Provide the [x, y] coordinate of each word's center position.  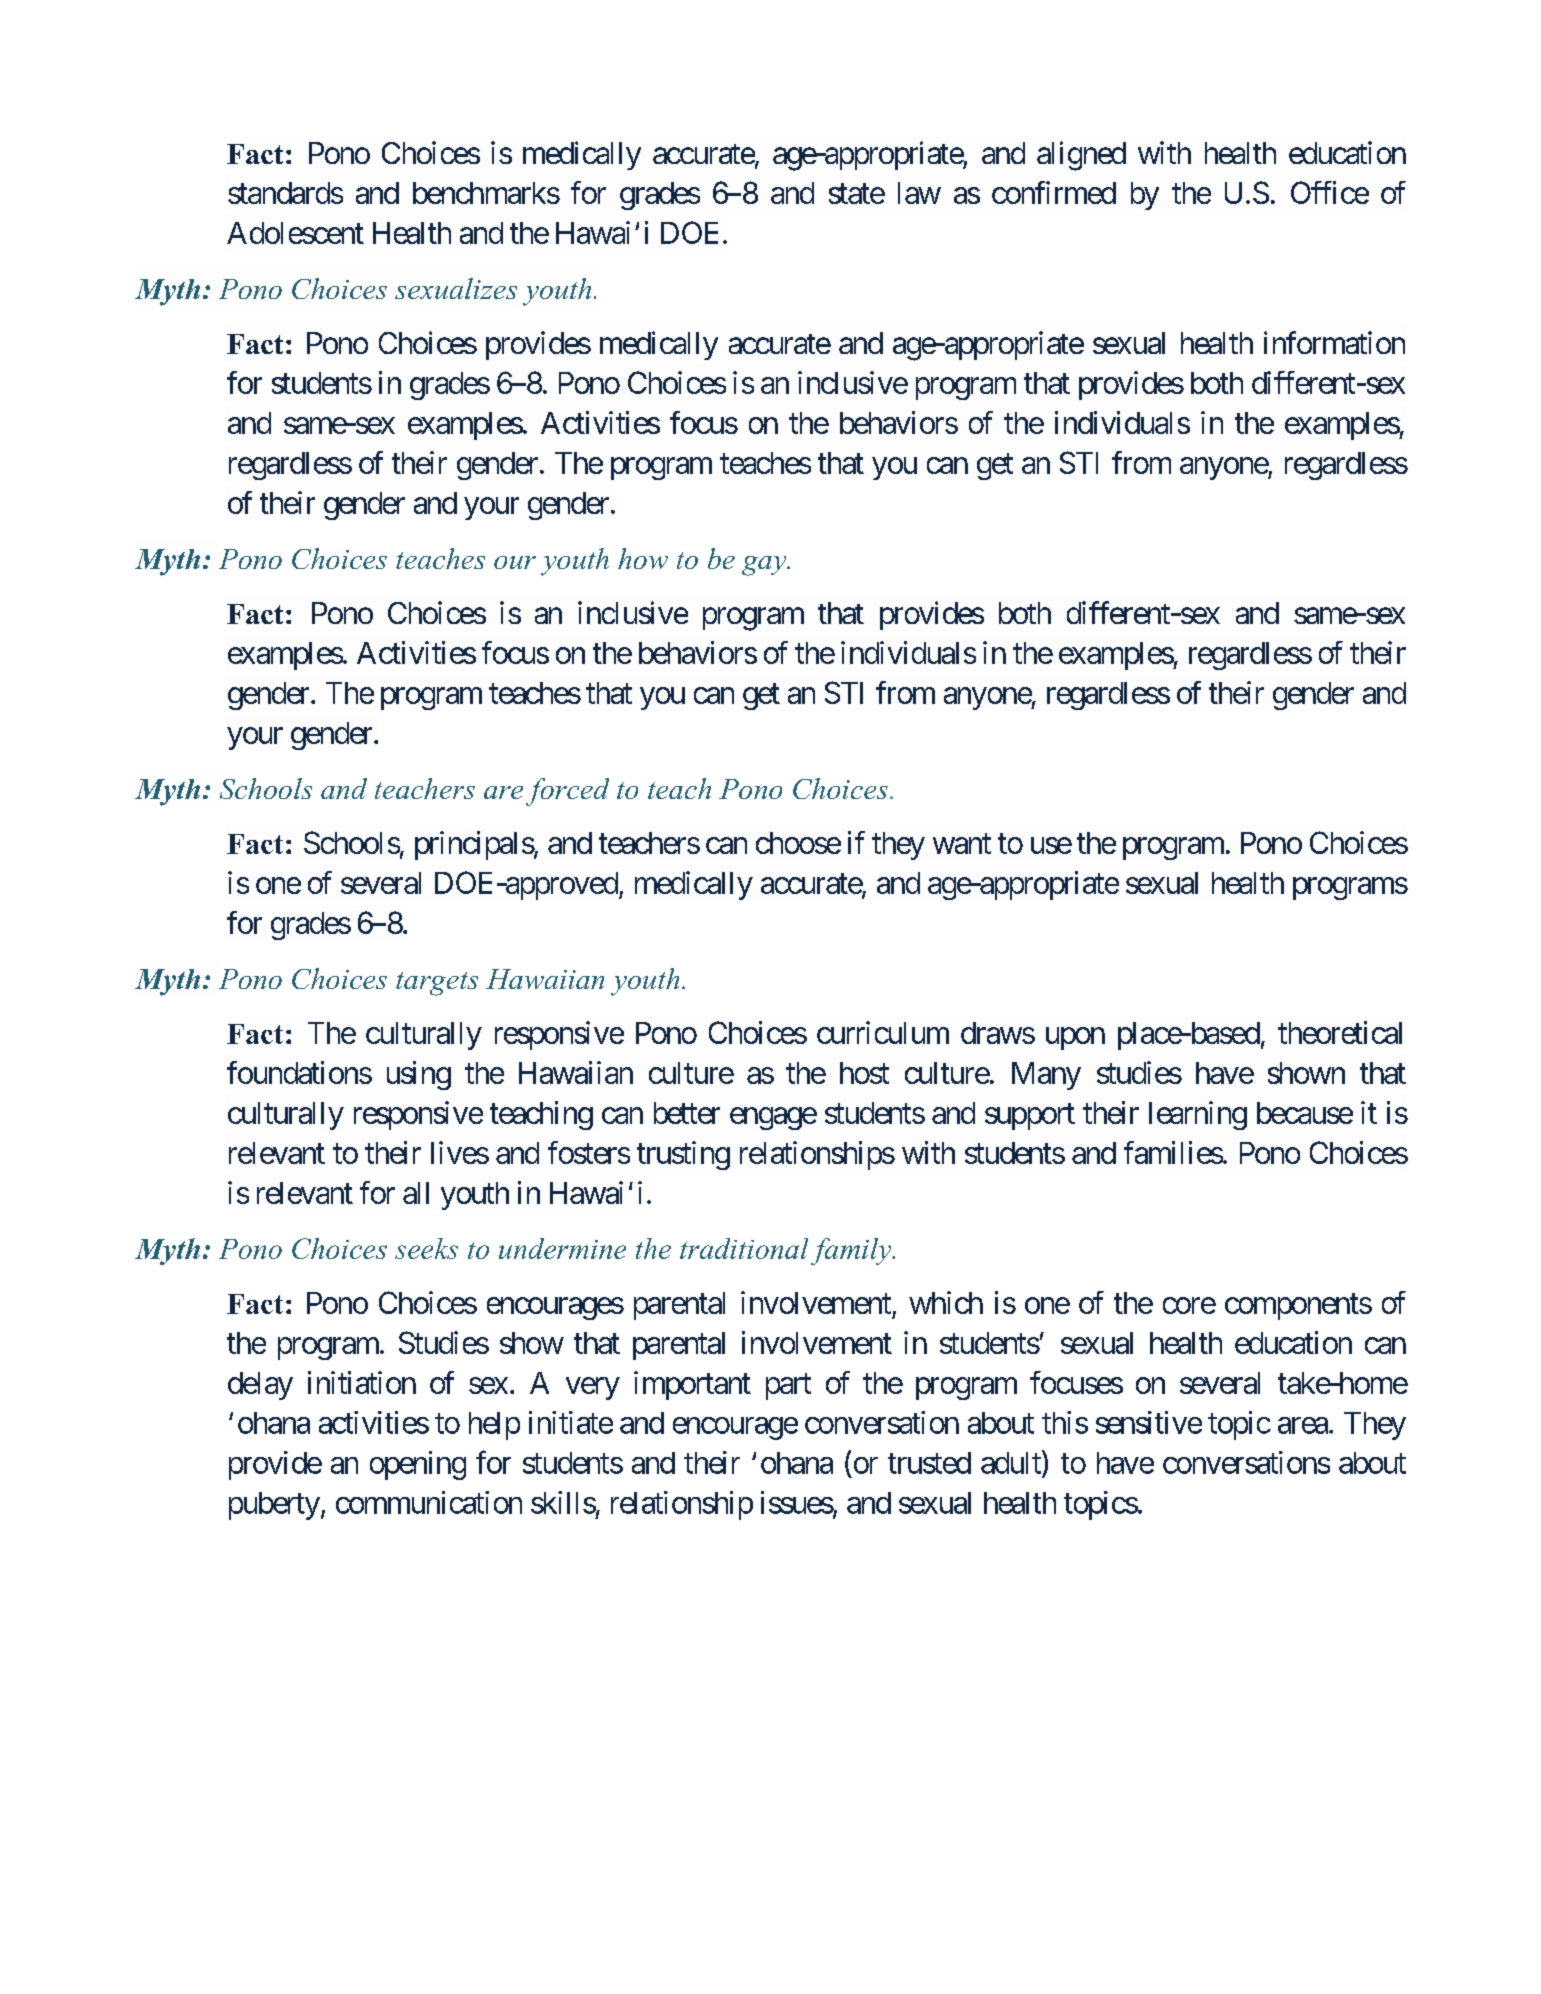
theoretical [1340, 1032]
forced [567, 792]
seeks [426, 1248]
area [1303, 1425]
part [788, 1387]
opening [418, 1465]
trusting [683, 1155]
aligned [1081, 156]
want [962, 844]
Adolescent [295, 233]
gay [765, 566]
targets [437, 984]
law [919, 193]
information [1334, 342]
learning [1198, 1115]
